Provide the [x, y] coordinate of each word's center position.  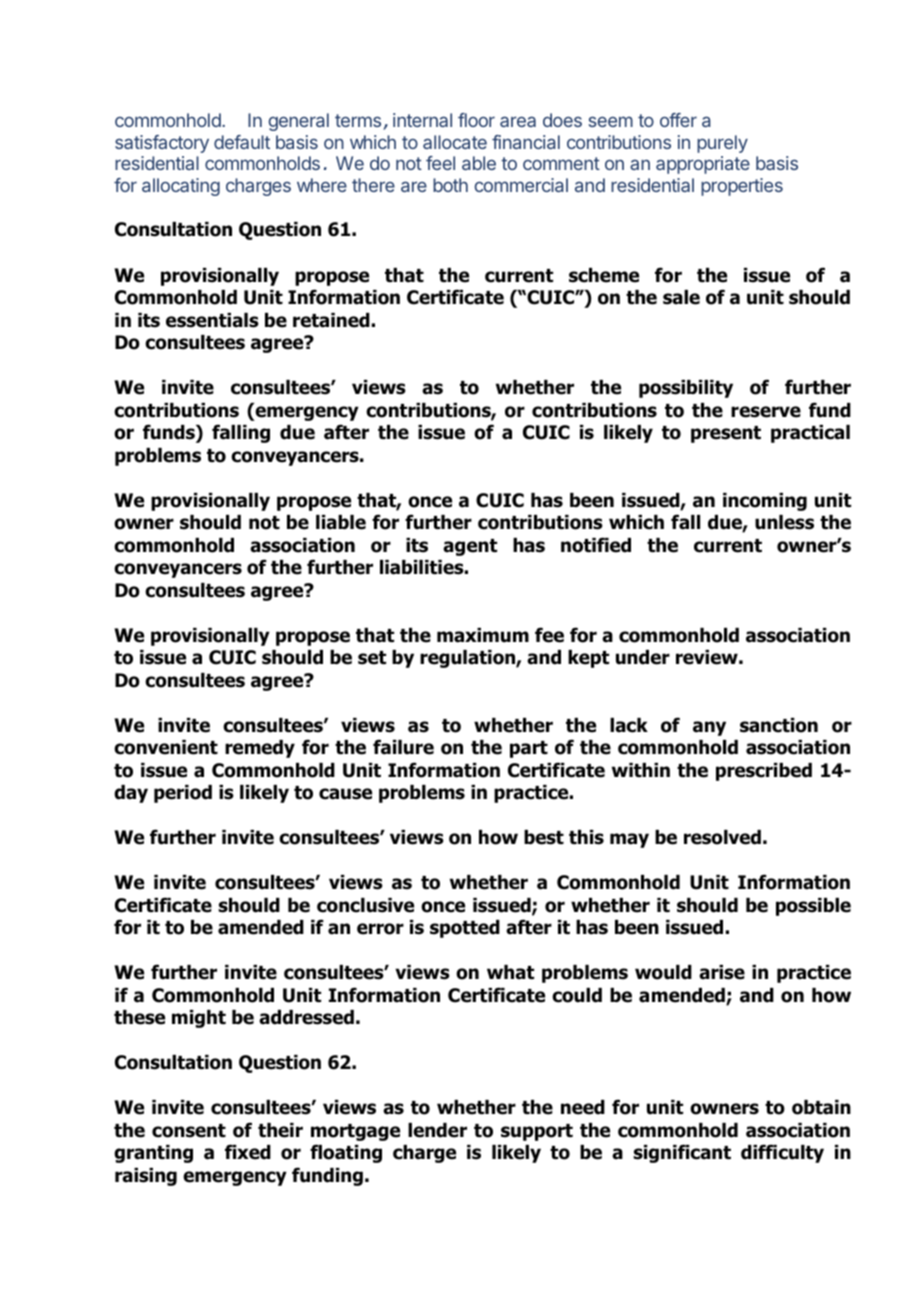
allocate [455, 142]
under [643, 657]
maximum [483, 635]
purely [722, 144]
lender [437, 1130]
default [242, 142]
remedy [260, 749]
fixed [248, 1152]
